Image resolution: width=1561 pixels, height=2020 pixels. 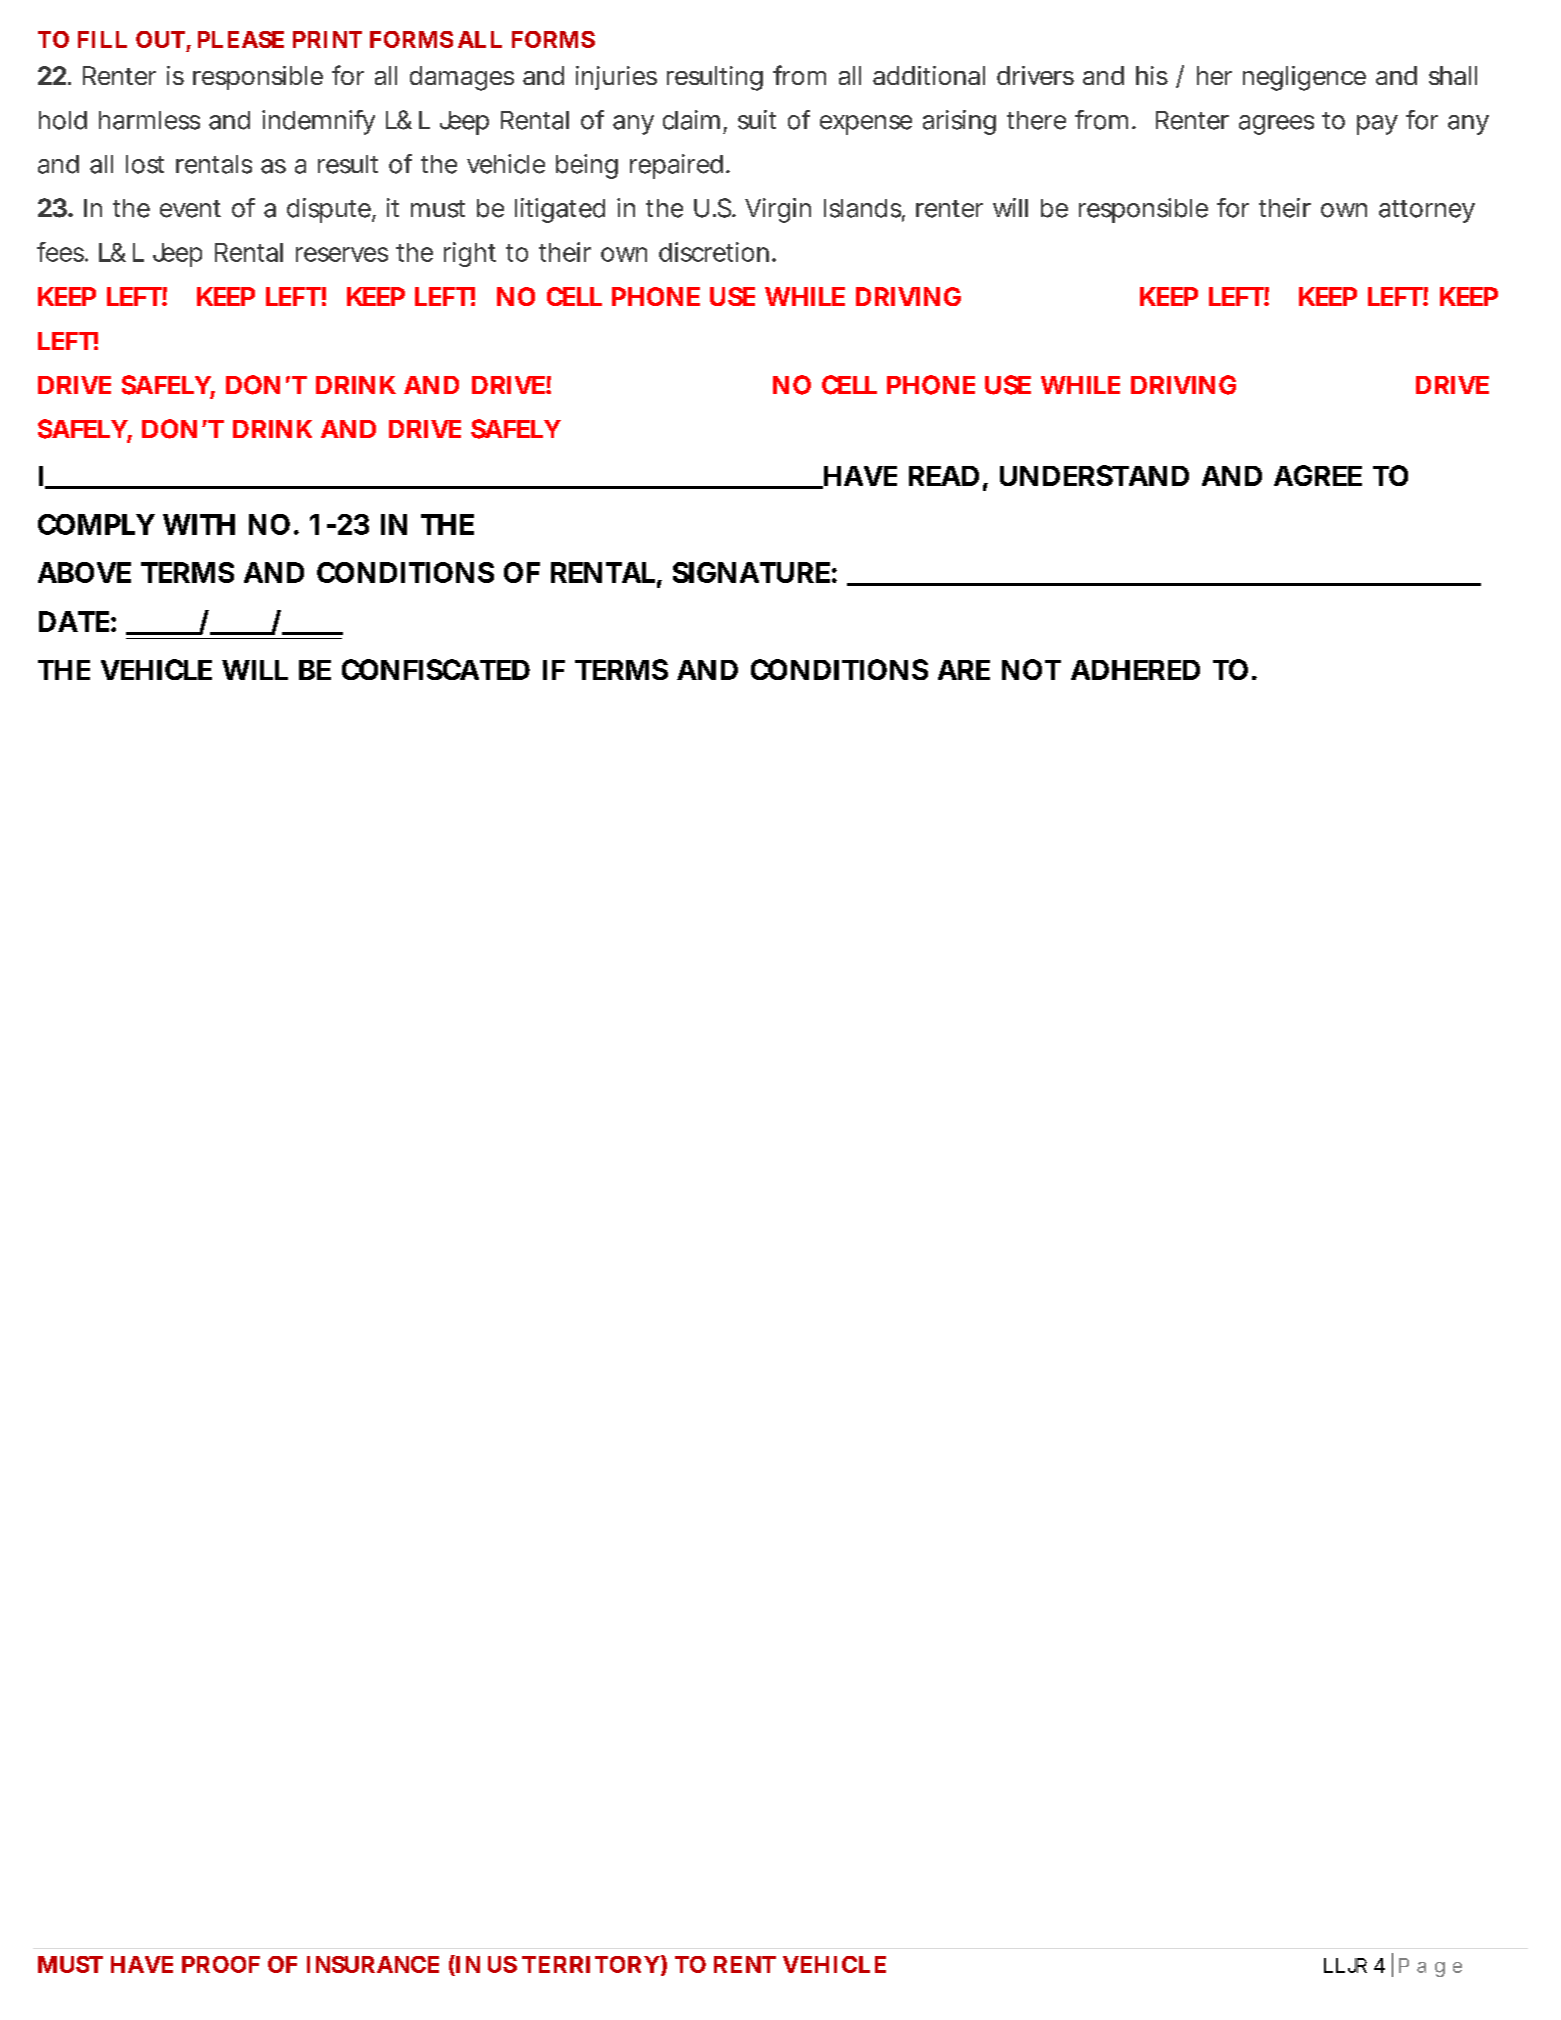 I want to click on negligence, so click(x=1304, y=78).
